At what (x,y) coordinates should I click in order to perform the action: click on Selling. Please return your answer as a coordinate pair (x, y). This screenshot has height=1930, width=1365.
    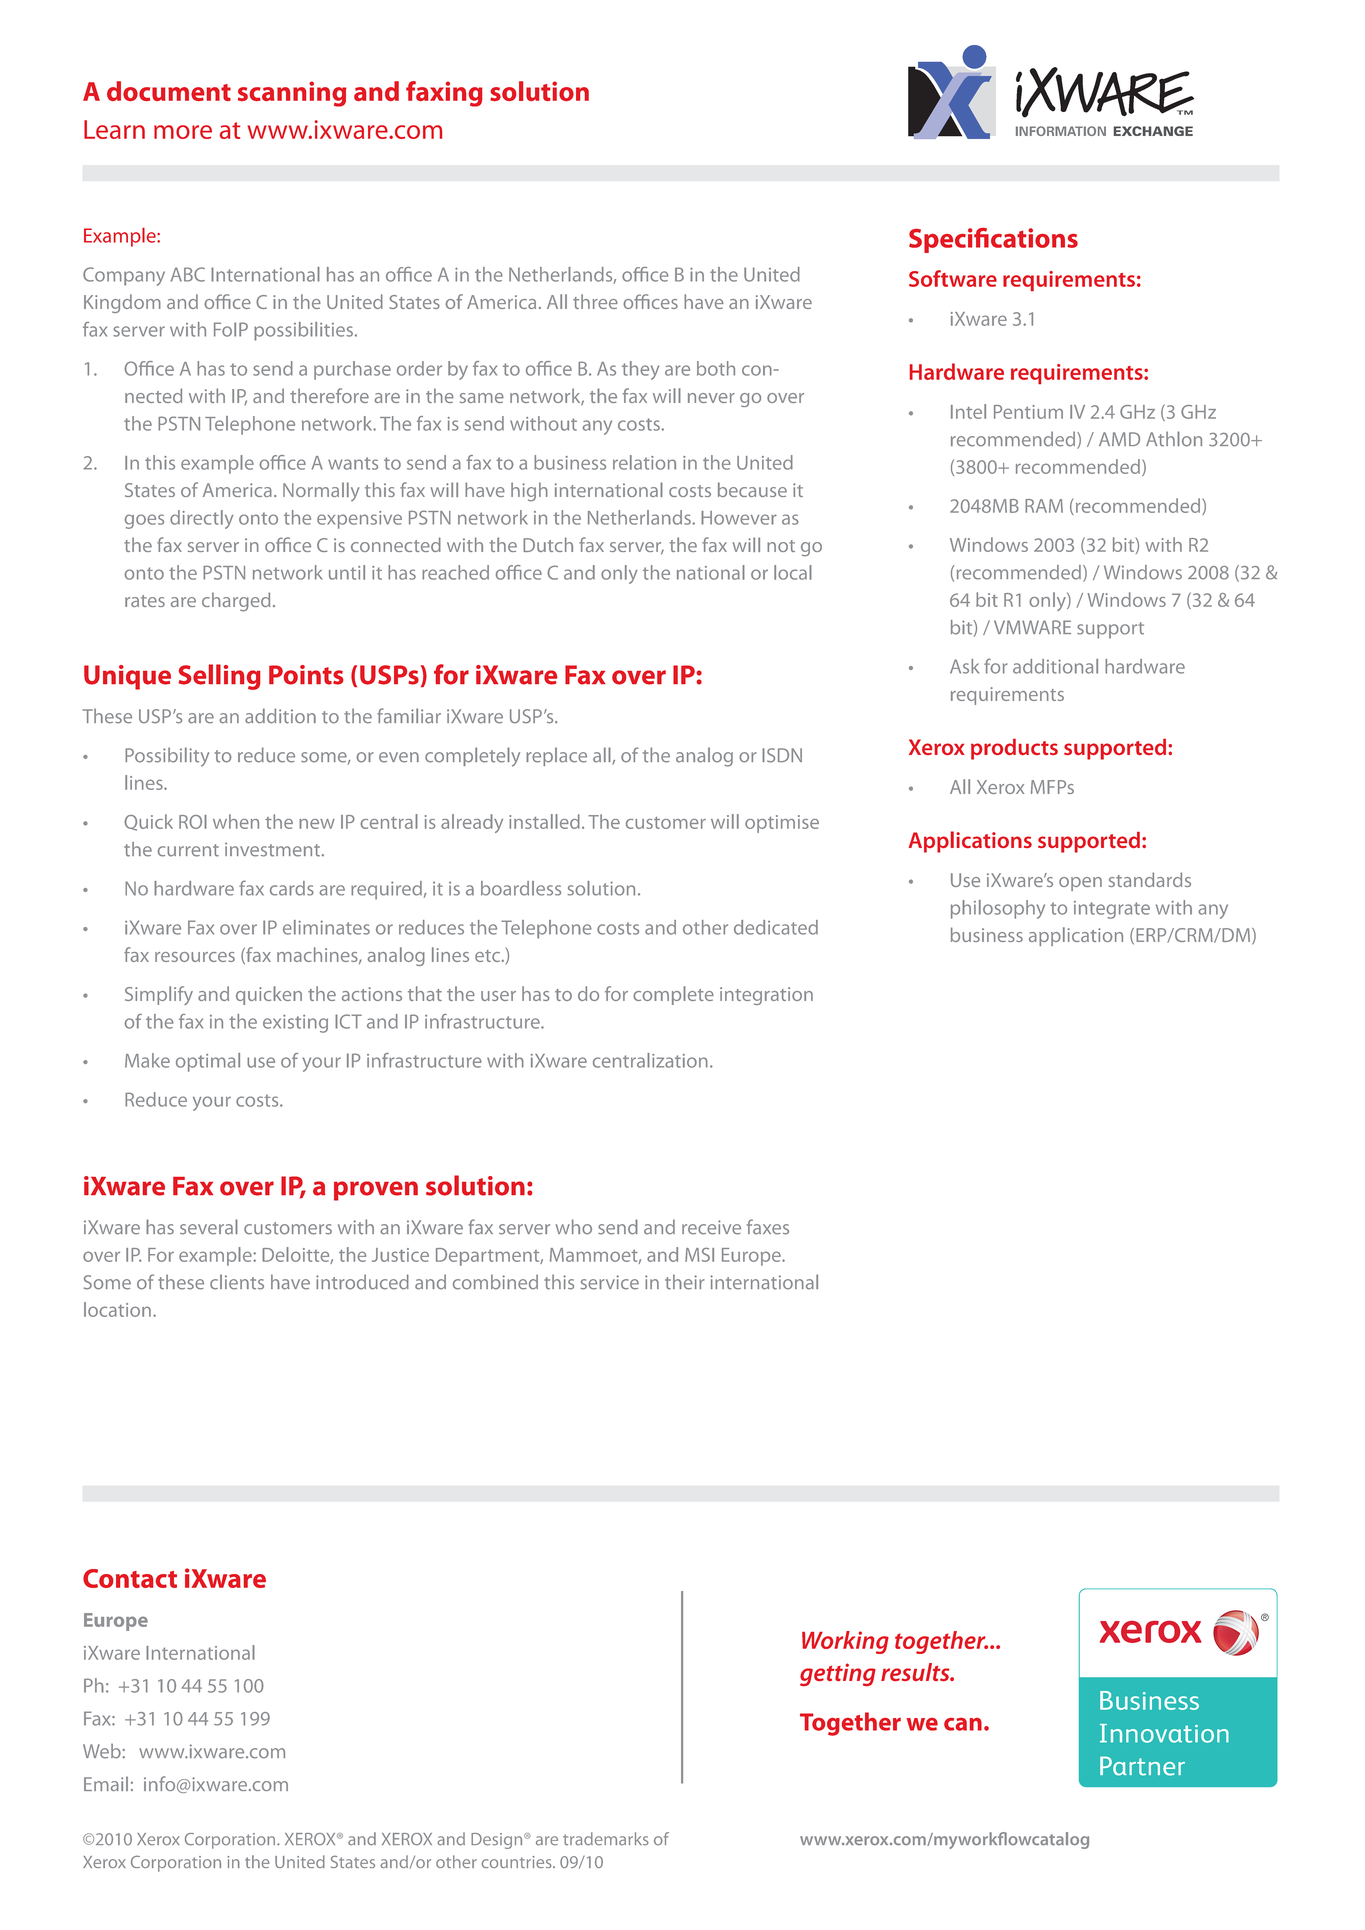
    Looking at the image, I should click on (219, 677).
